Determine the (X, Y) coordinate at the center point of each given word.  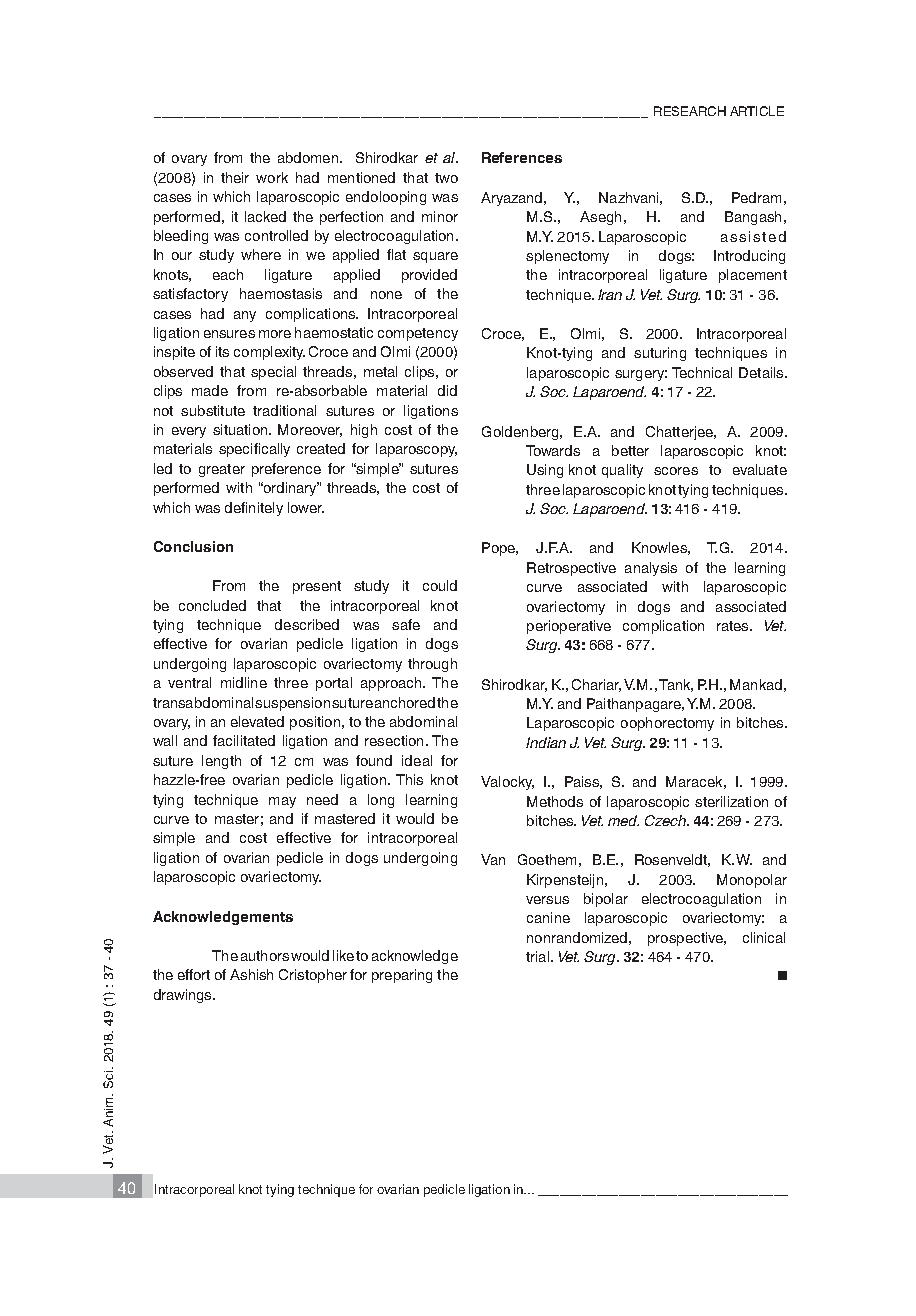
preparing (402, 976)
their (235, 177)
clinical (764, 937)
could (440, 585)
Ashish (251, 974)
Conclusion (193, 546)
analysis (651, 569)
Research (690, 111)
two (446, 178)
